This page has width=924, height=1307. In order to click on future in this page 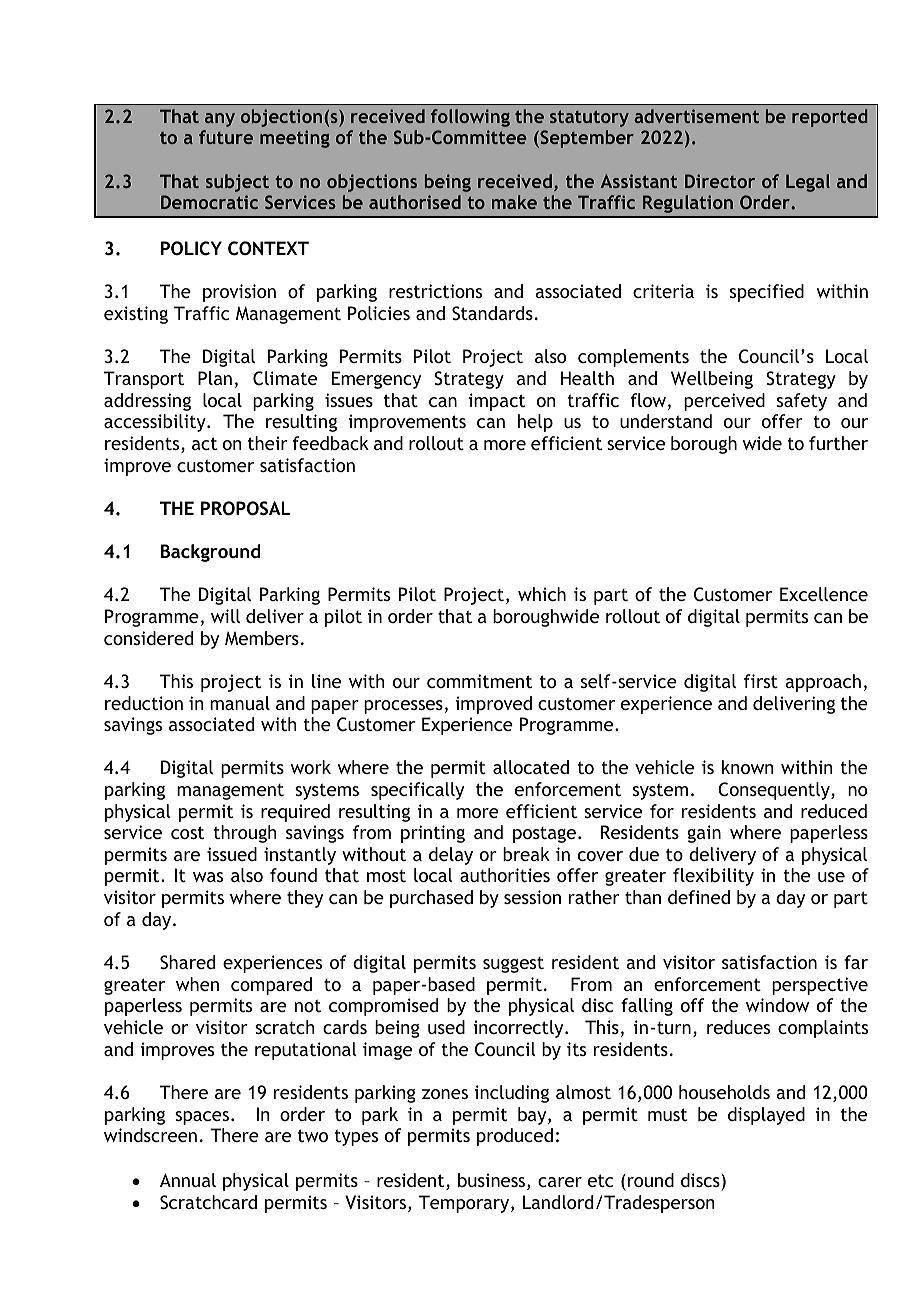, I will do `click(226, 137)`.
